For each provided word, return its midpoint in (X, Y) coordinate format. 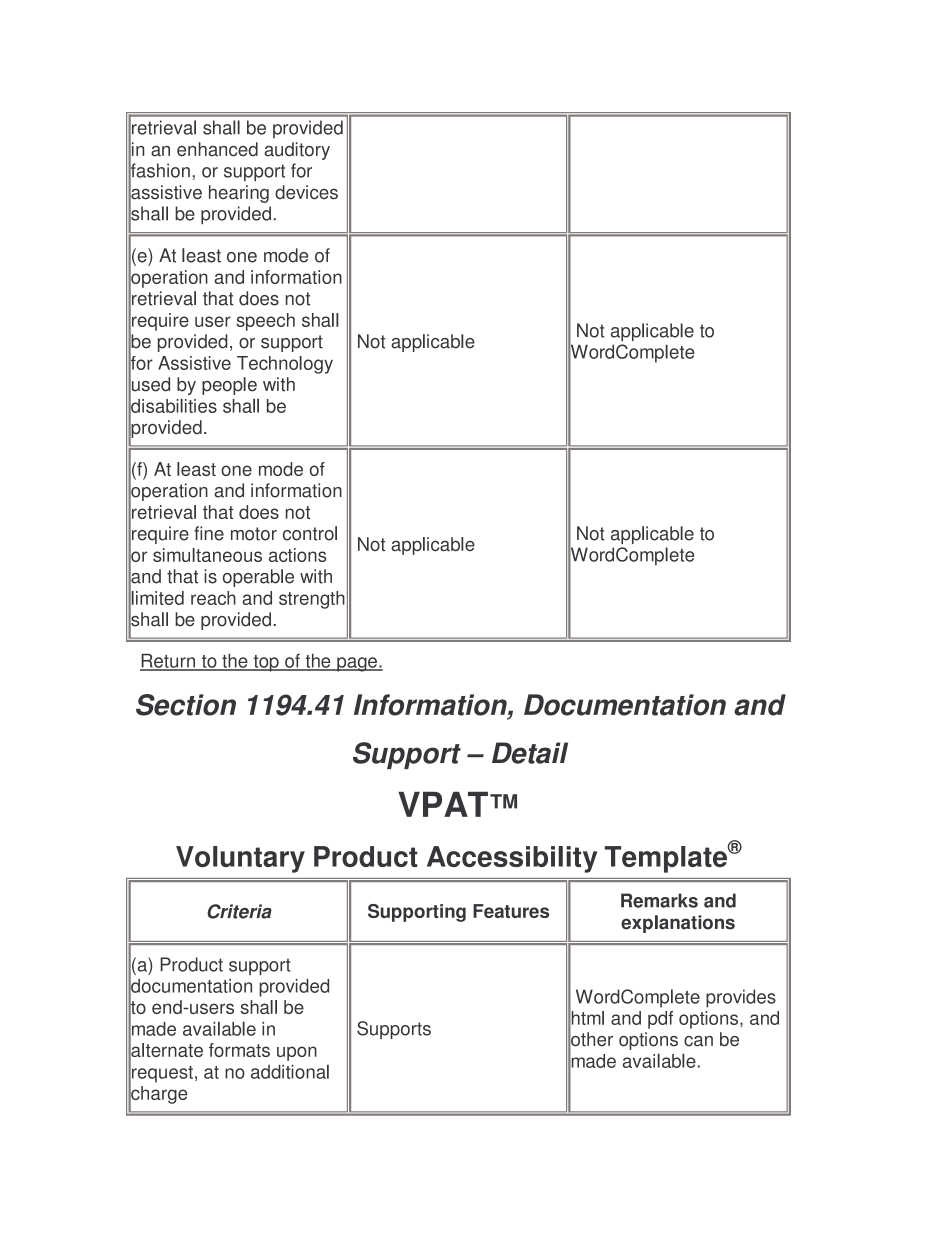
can (698, 1041)
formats (239, 1050)
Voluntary (240, 859)
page (357, 664)
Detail (530, 753)
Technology (285, 365)
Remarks (659, 900)
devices (306, 192)
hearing (239, 194)
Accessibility (512, 859)
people (229, 386)
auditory (297, 151)
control (310, 533)
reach (213, 598)
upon (297, 1053)
